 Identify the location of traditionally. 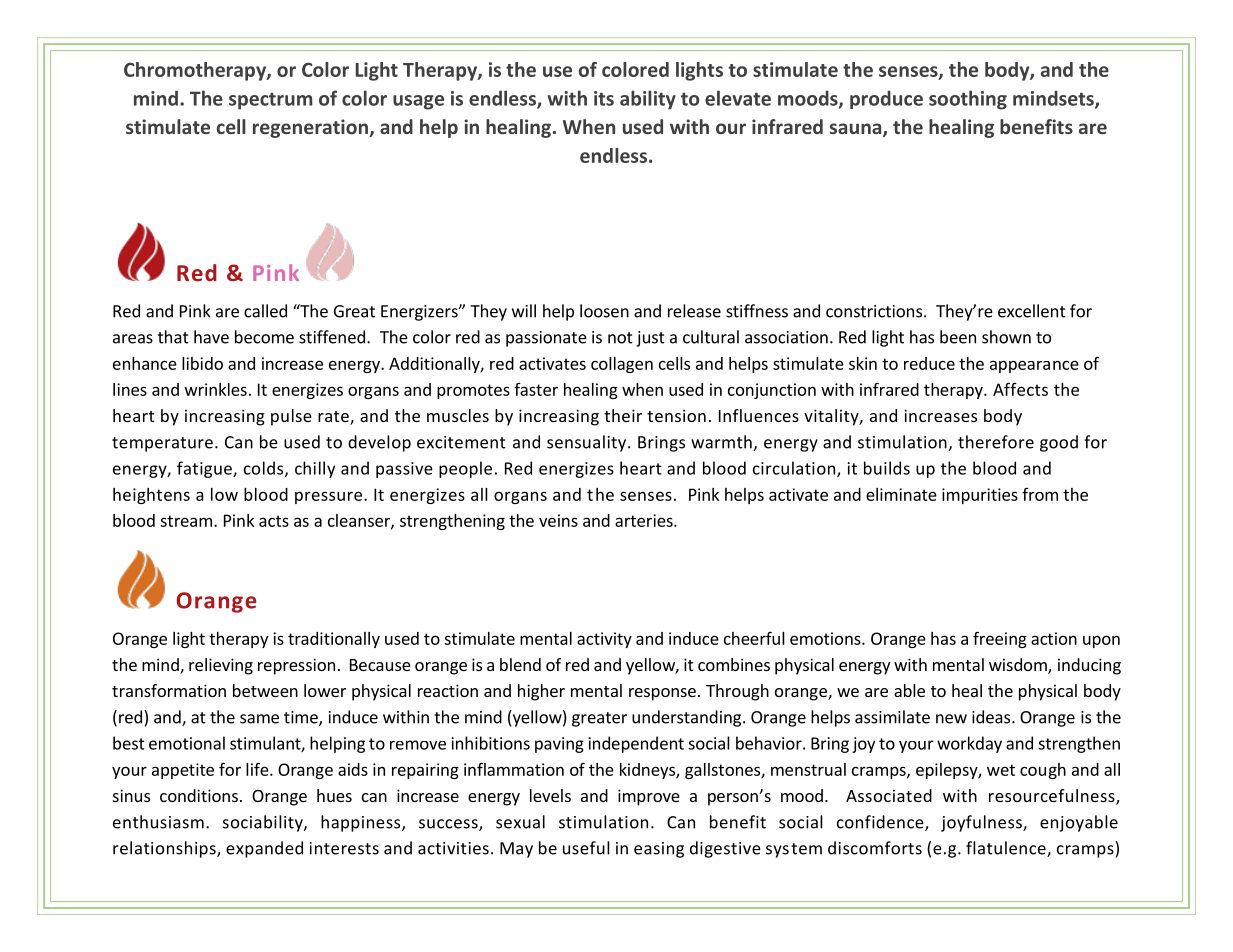
(334, 640).
